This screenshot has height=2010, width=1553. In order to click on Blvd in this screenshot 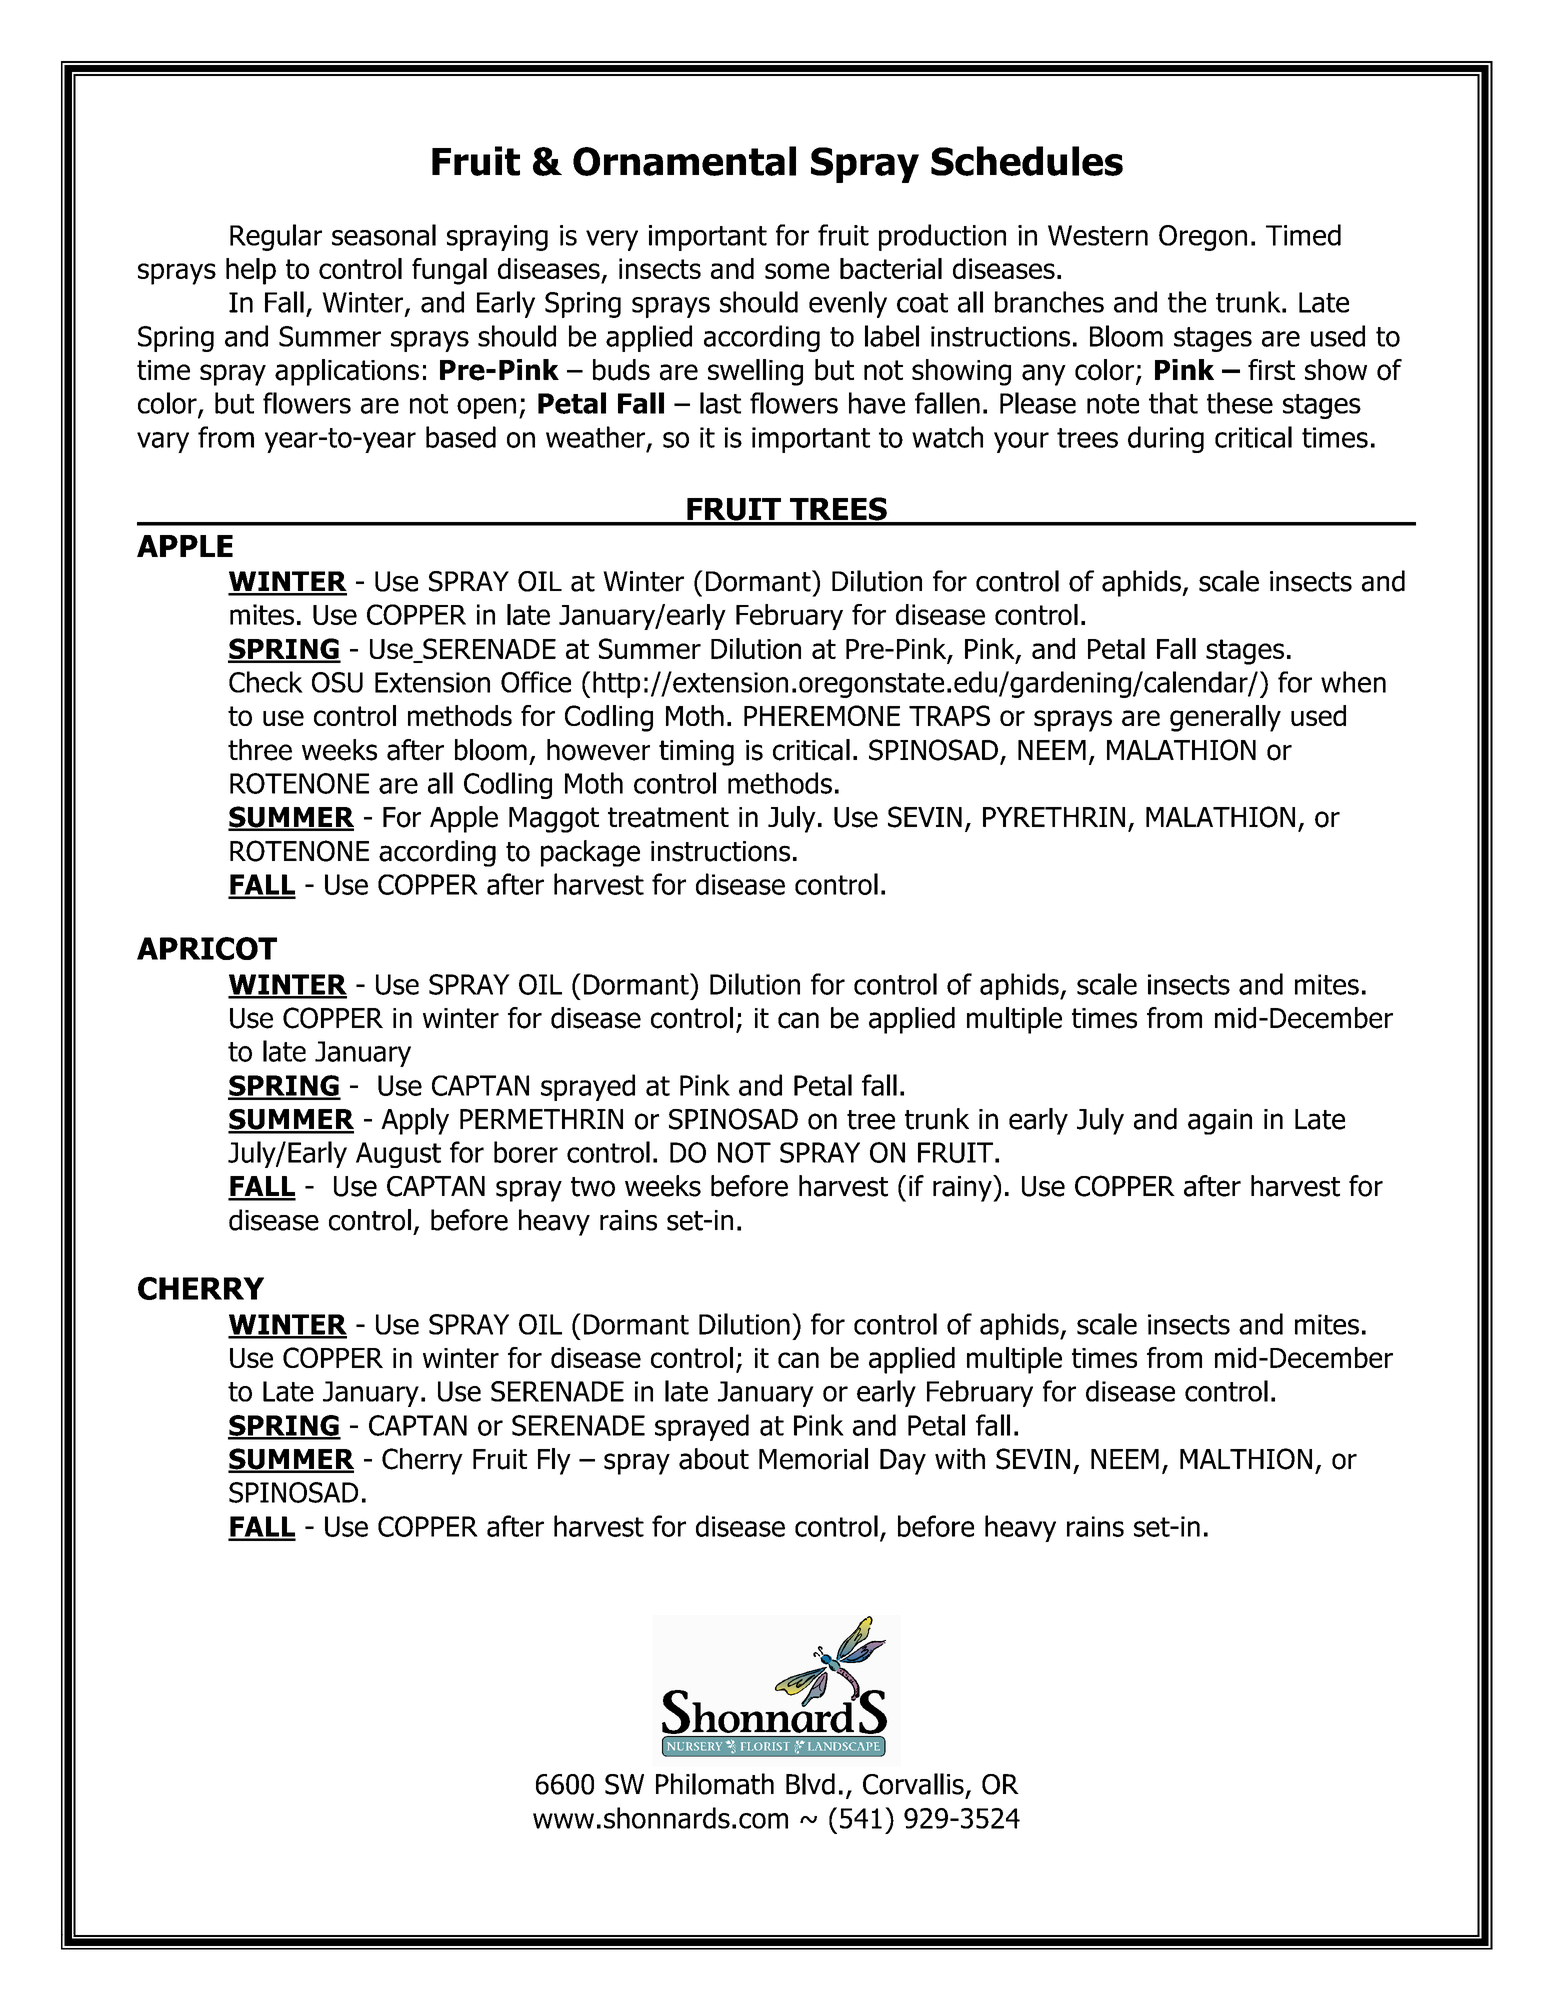, I will do `click(810, 1784)`.
